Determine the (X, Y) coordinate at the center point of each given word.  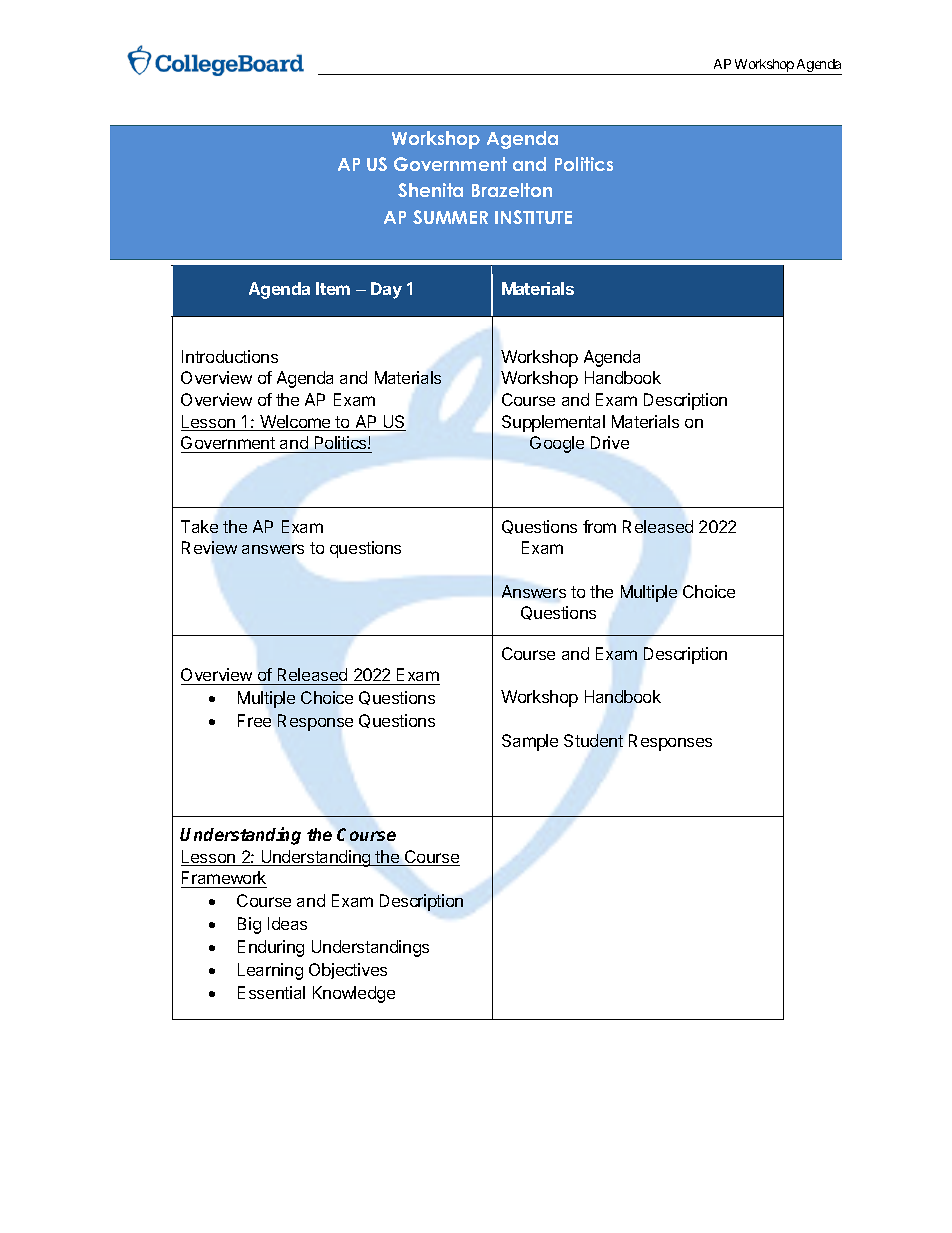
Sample (530, 742)
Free (254, 720)
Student (593, 740)
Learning (270, 971)
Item (333, 288)
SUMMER (450, 217)
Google (557, 444)
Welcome (295, 423)
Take (199, 526)
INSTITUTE (533, 217)
